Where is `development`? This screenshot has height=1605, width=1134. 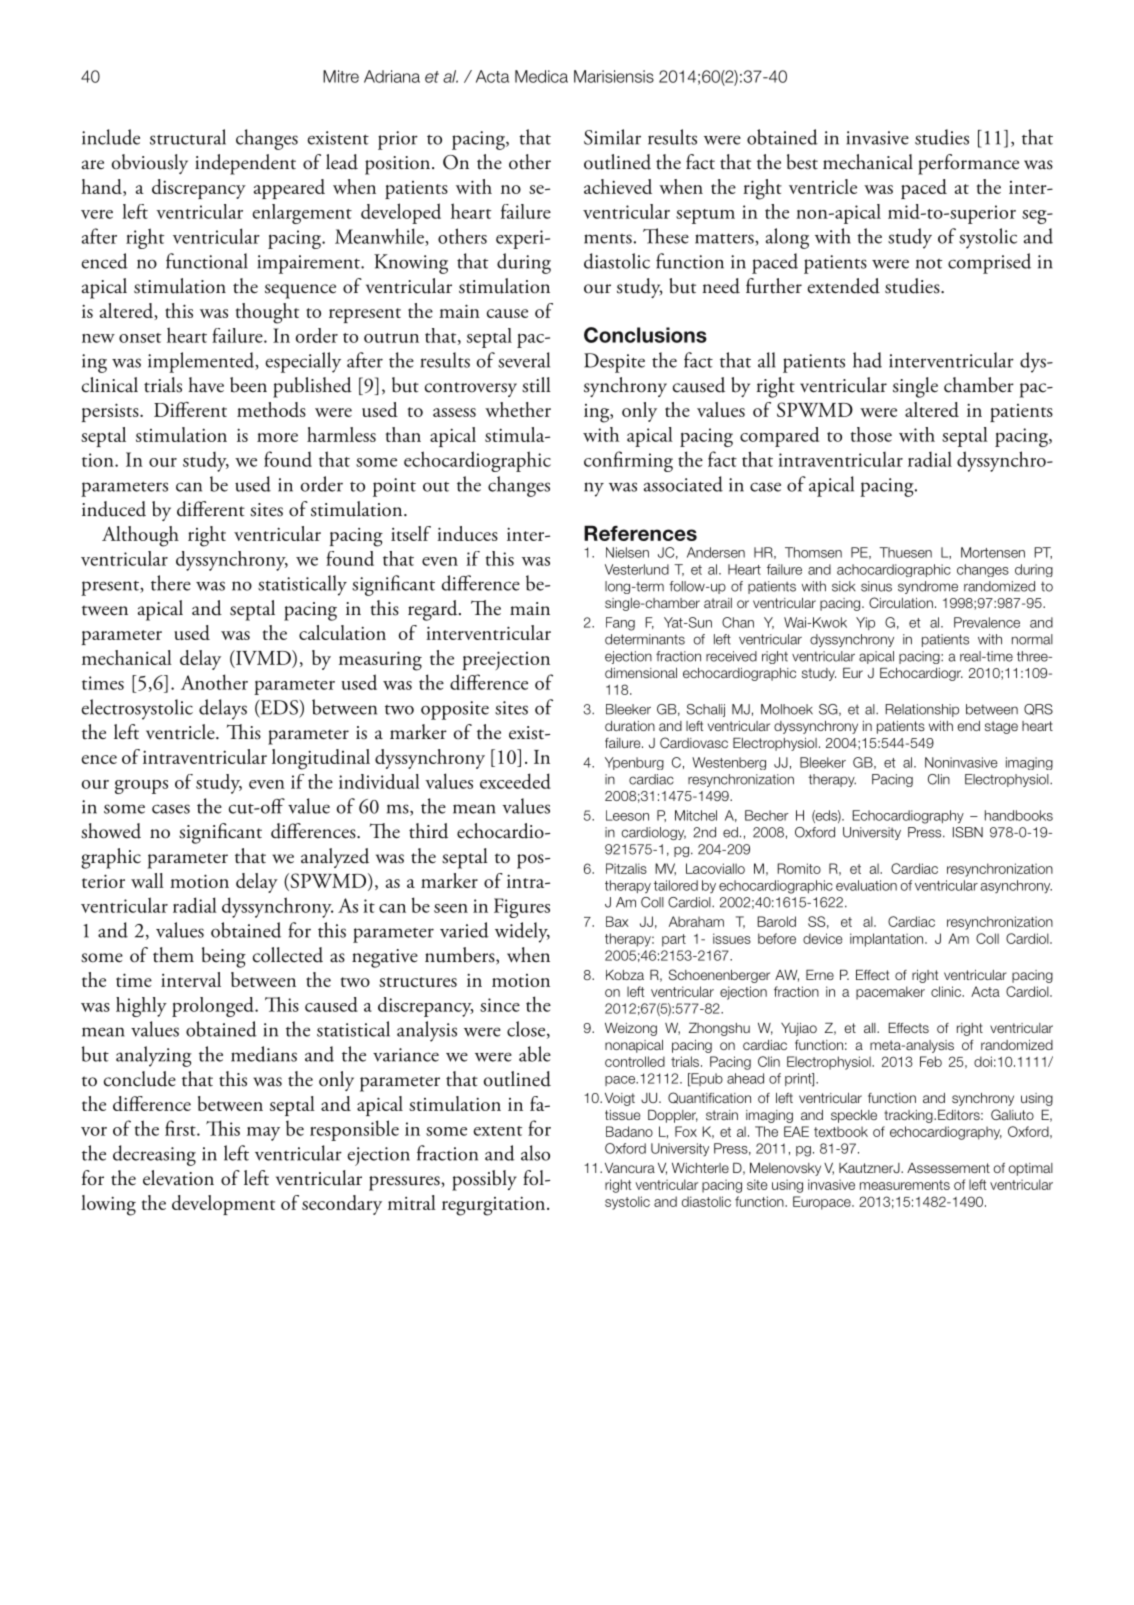
development is located at coordinates (223, 1205).
